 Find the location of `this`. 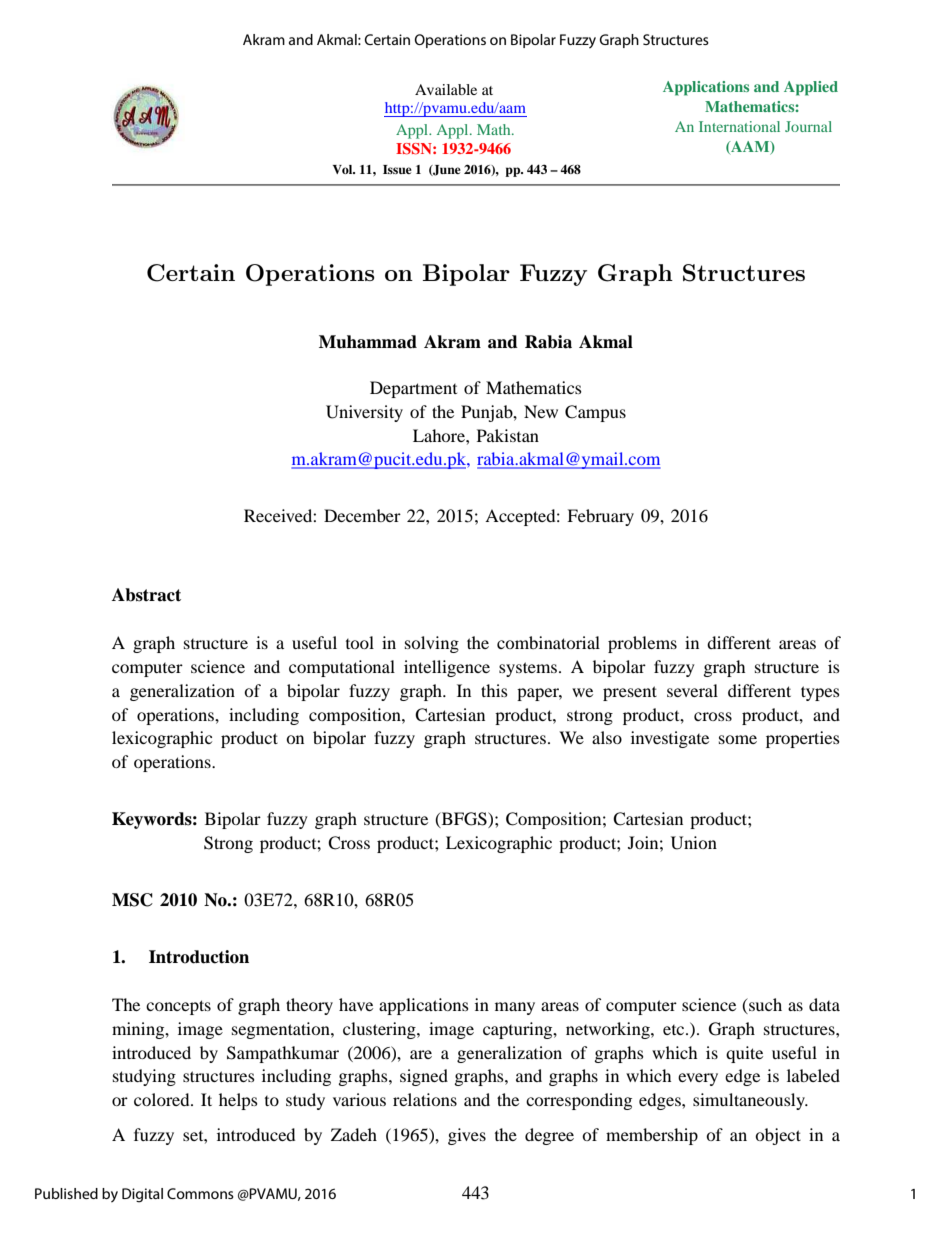

this is located at coordinates (494, 690).
